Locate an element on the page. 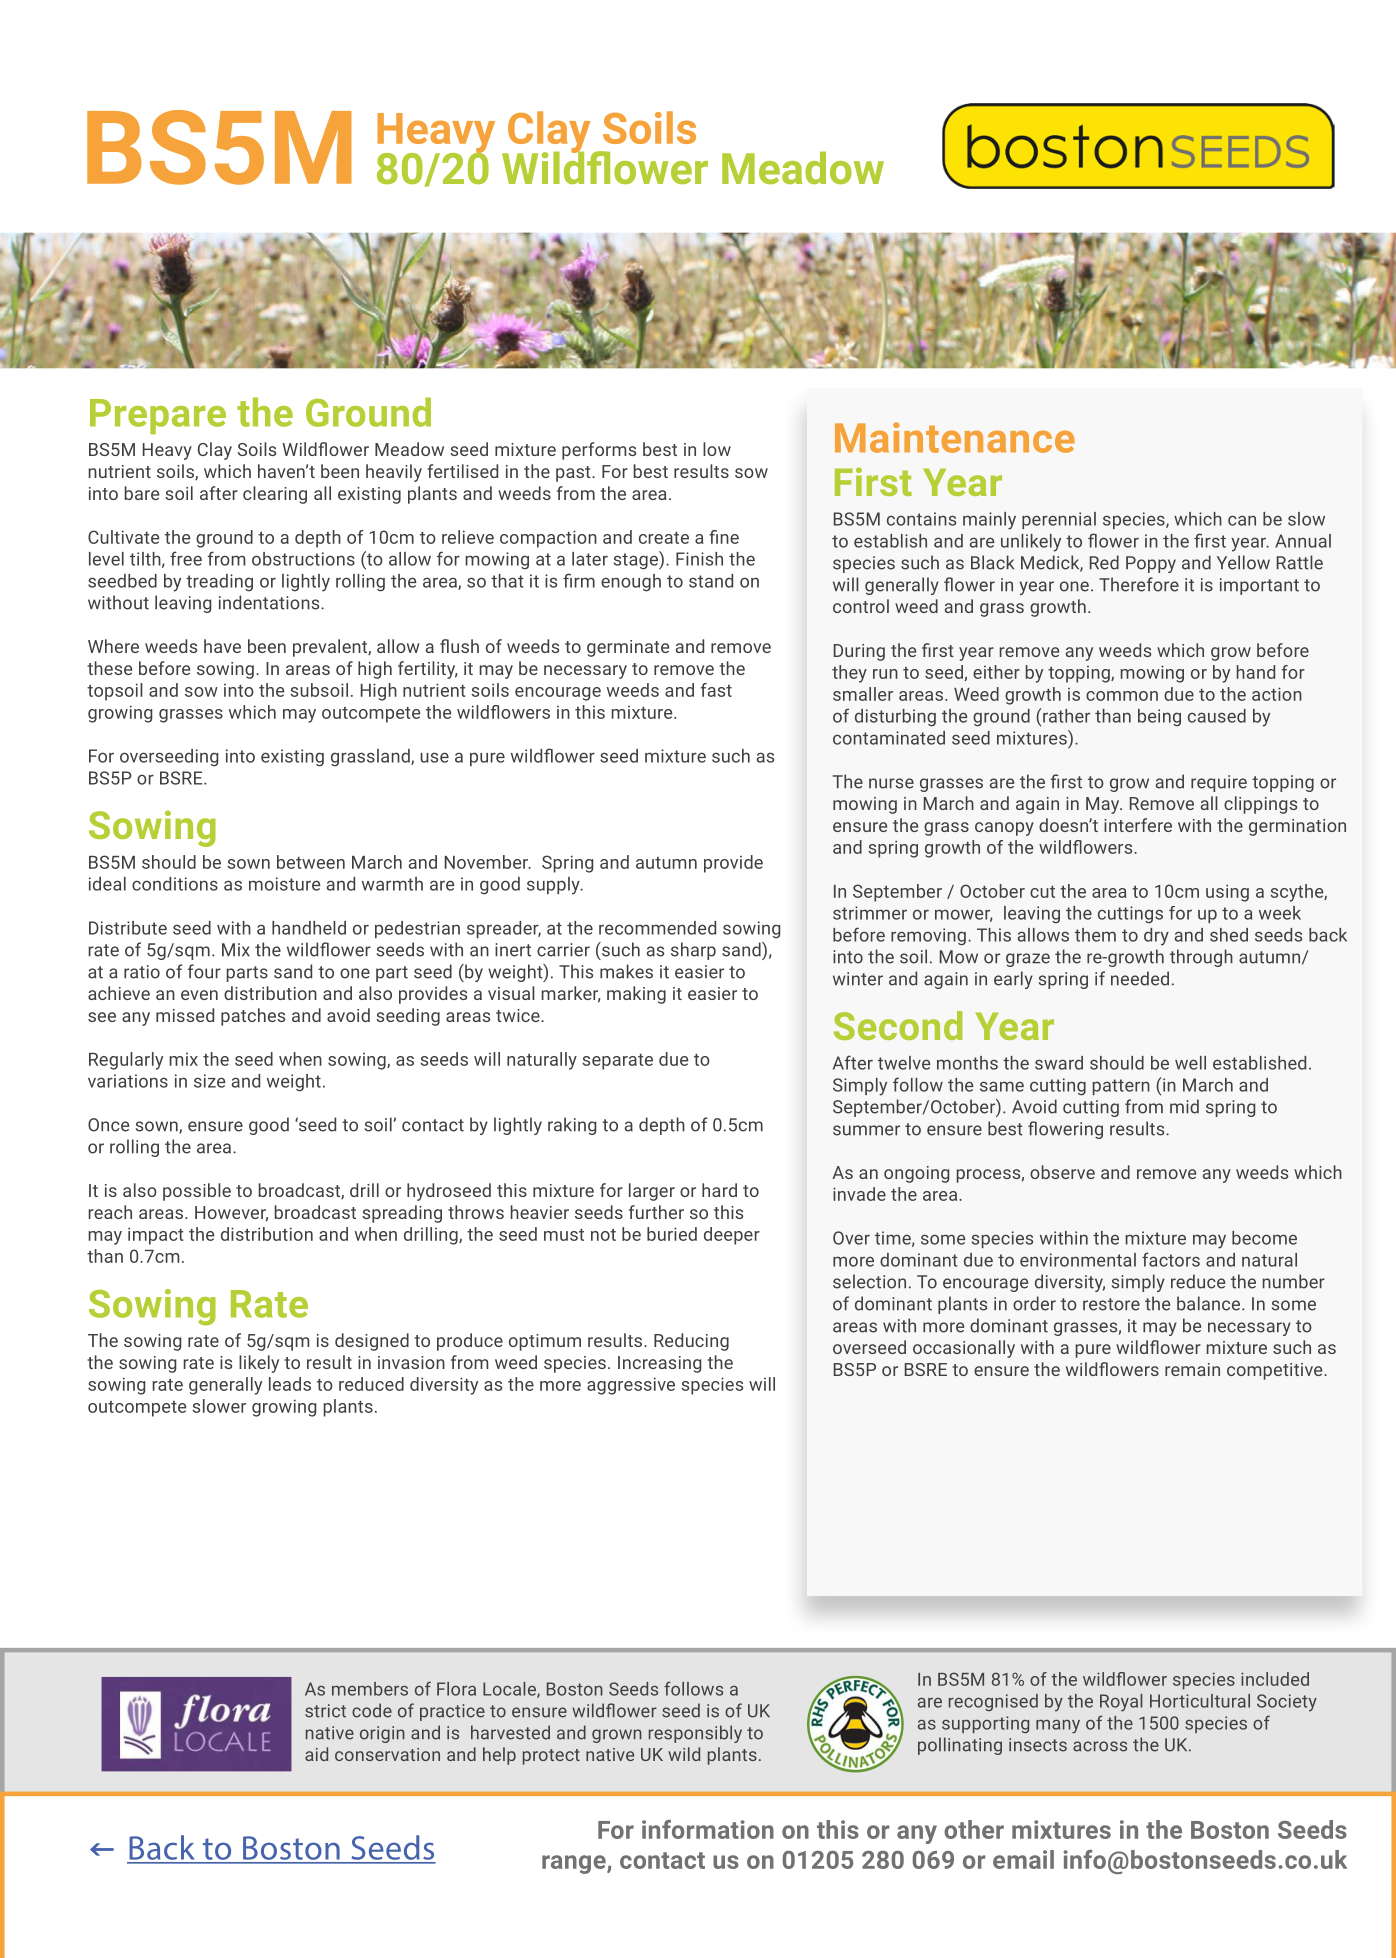  fast is located at coordinates (716, 690).
